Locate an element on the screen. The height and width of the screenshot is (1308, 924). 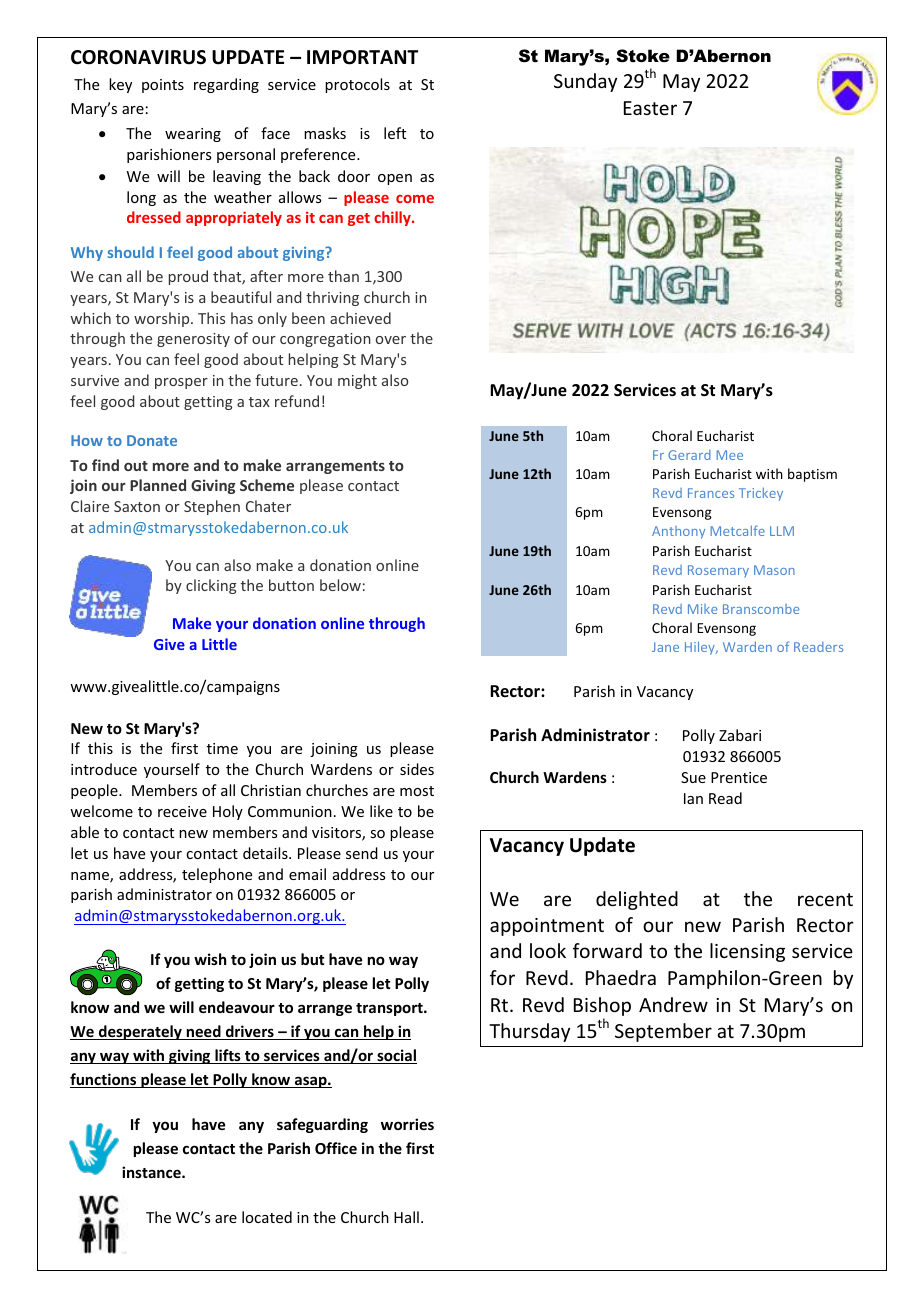
left is located at coordinates (395, 133).
